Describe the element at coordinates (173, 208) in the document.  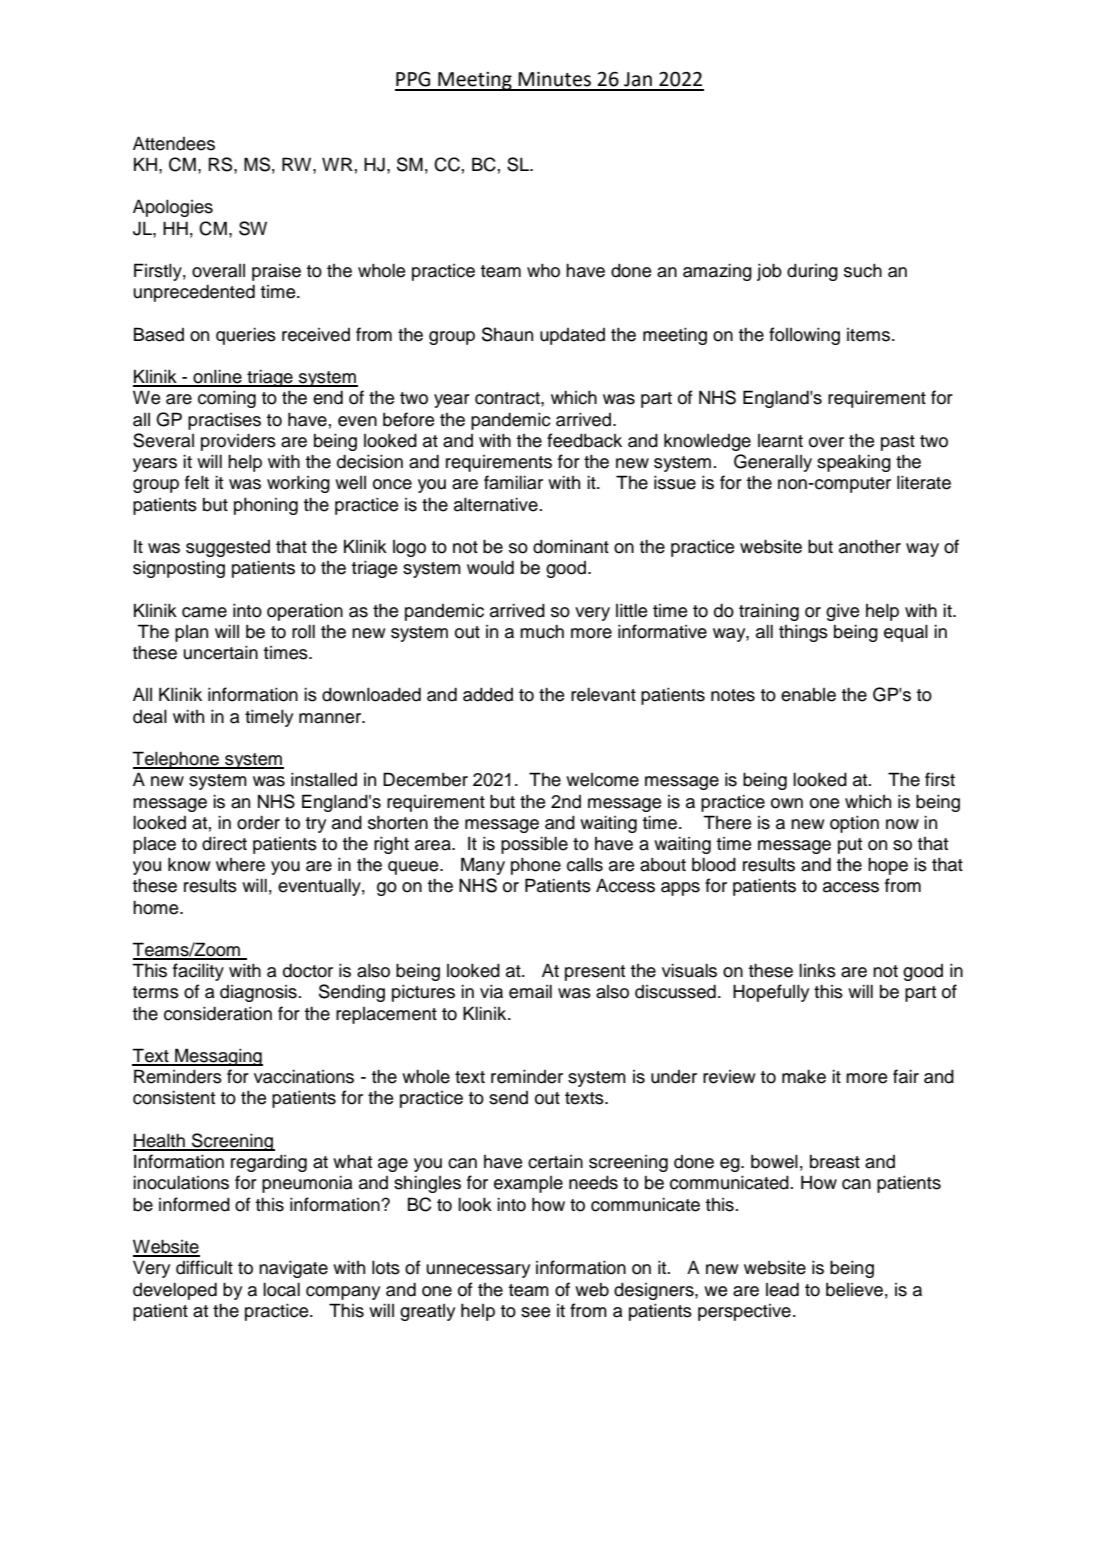
I see `Apologies` at that location.
